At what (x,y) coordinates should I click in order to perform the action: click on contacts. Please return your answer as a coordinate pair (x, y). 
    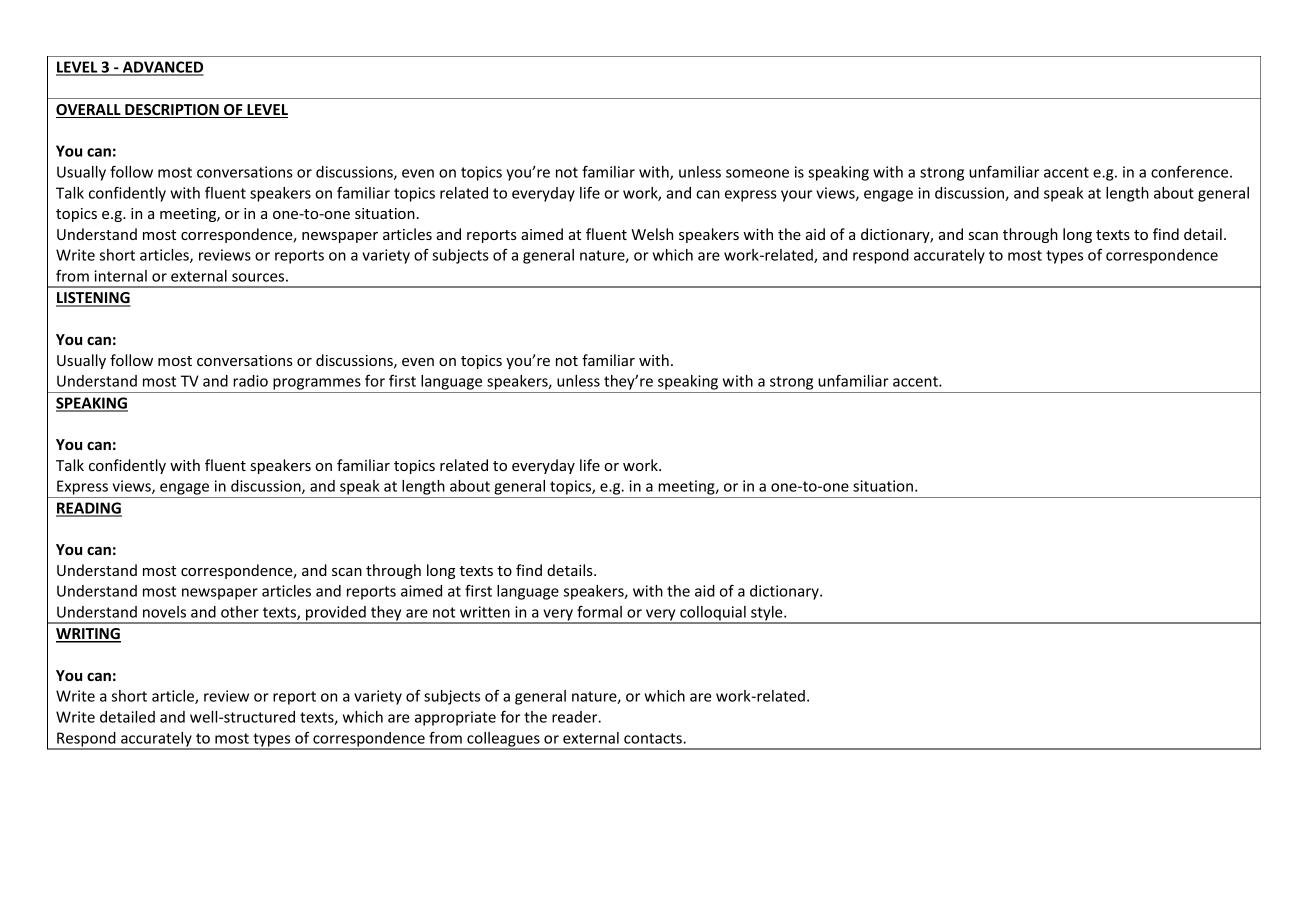
    Looking at the image, I should click on (654, 738).
